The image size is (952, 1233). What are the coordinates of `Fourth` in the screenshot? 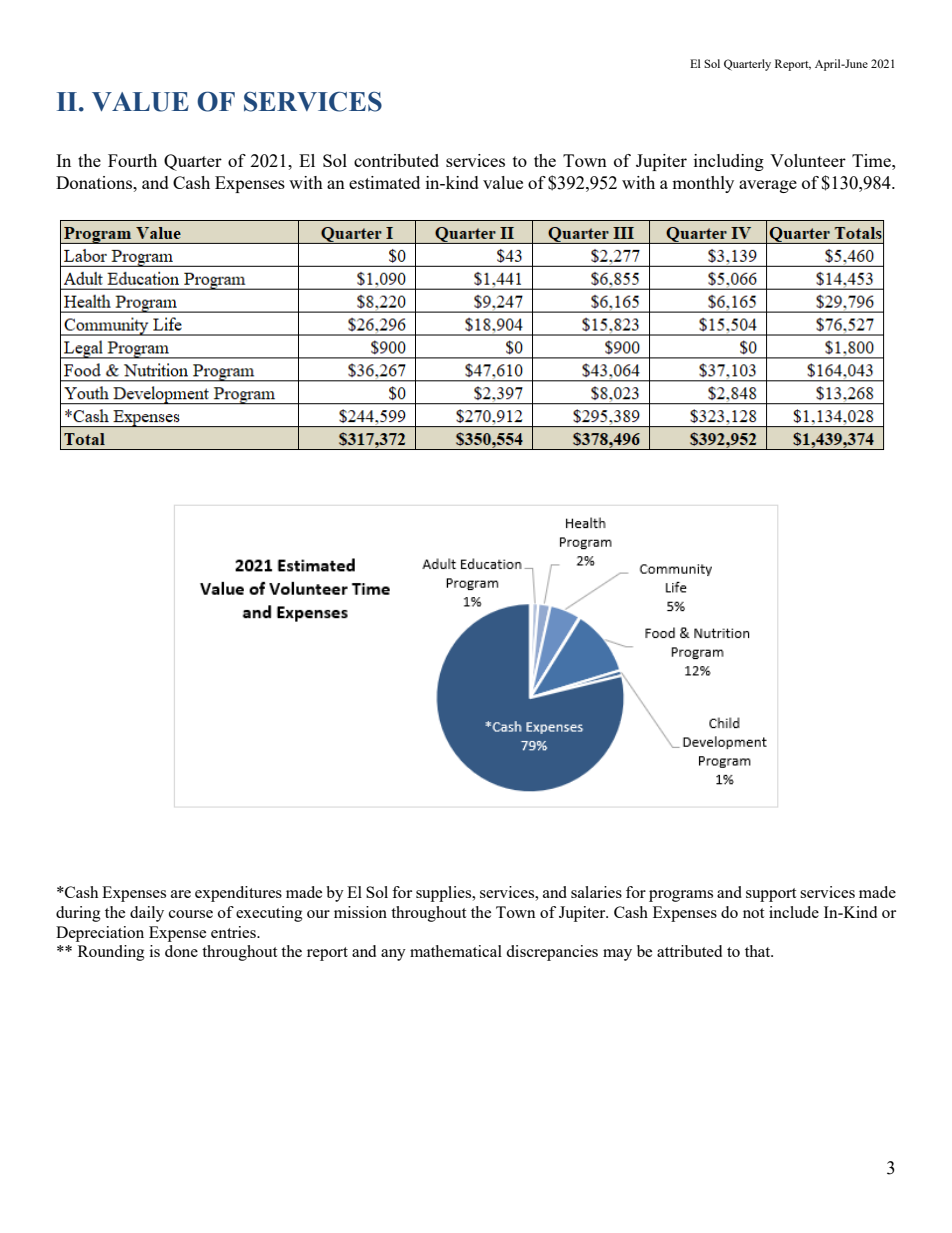 It's located at (132, 160).
